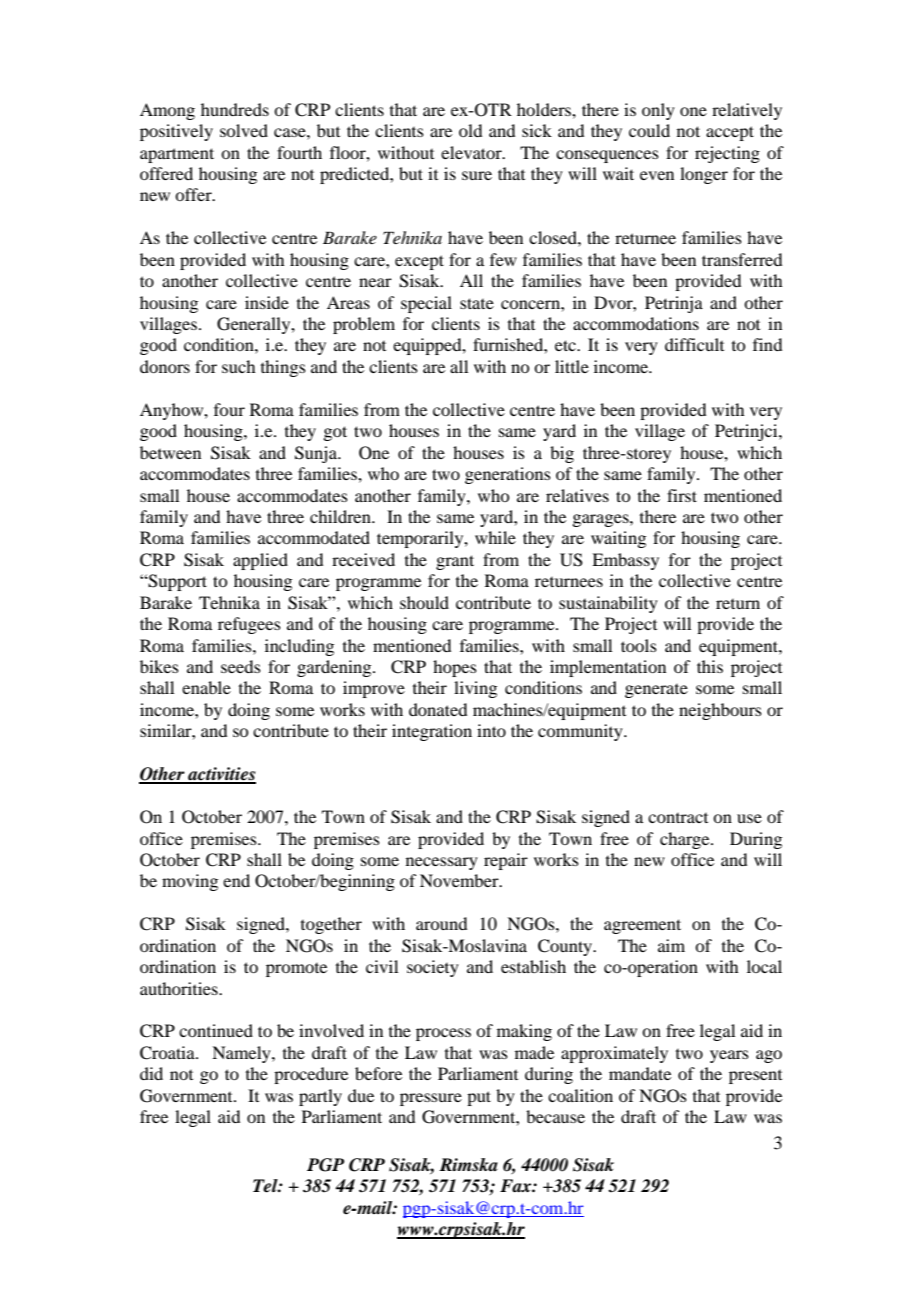 Image resolution: width=924 pixels, height=1308 pixels. I want to click on accept, so click(730, 133).
